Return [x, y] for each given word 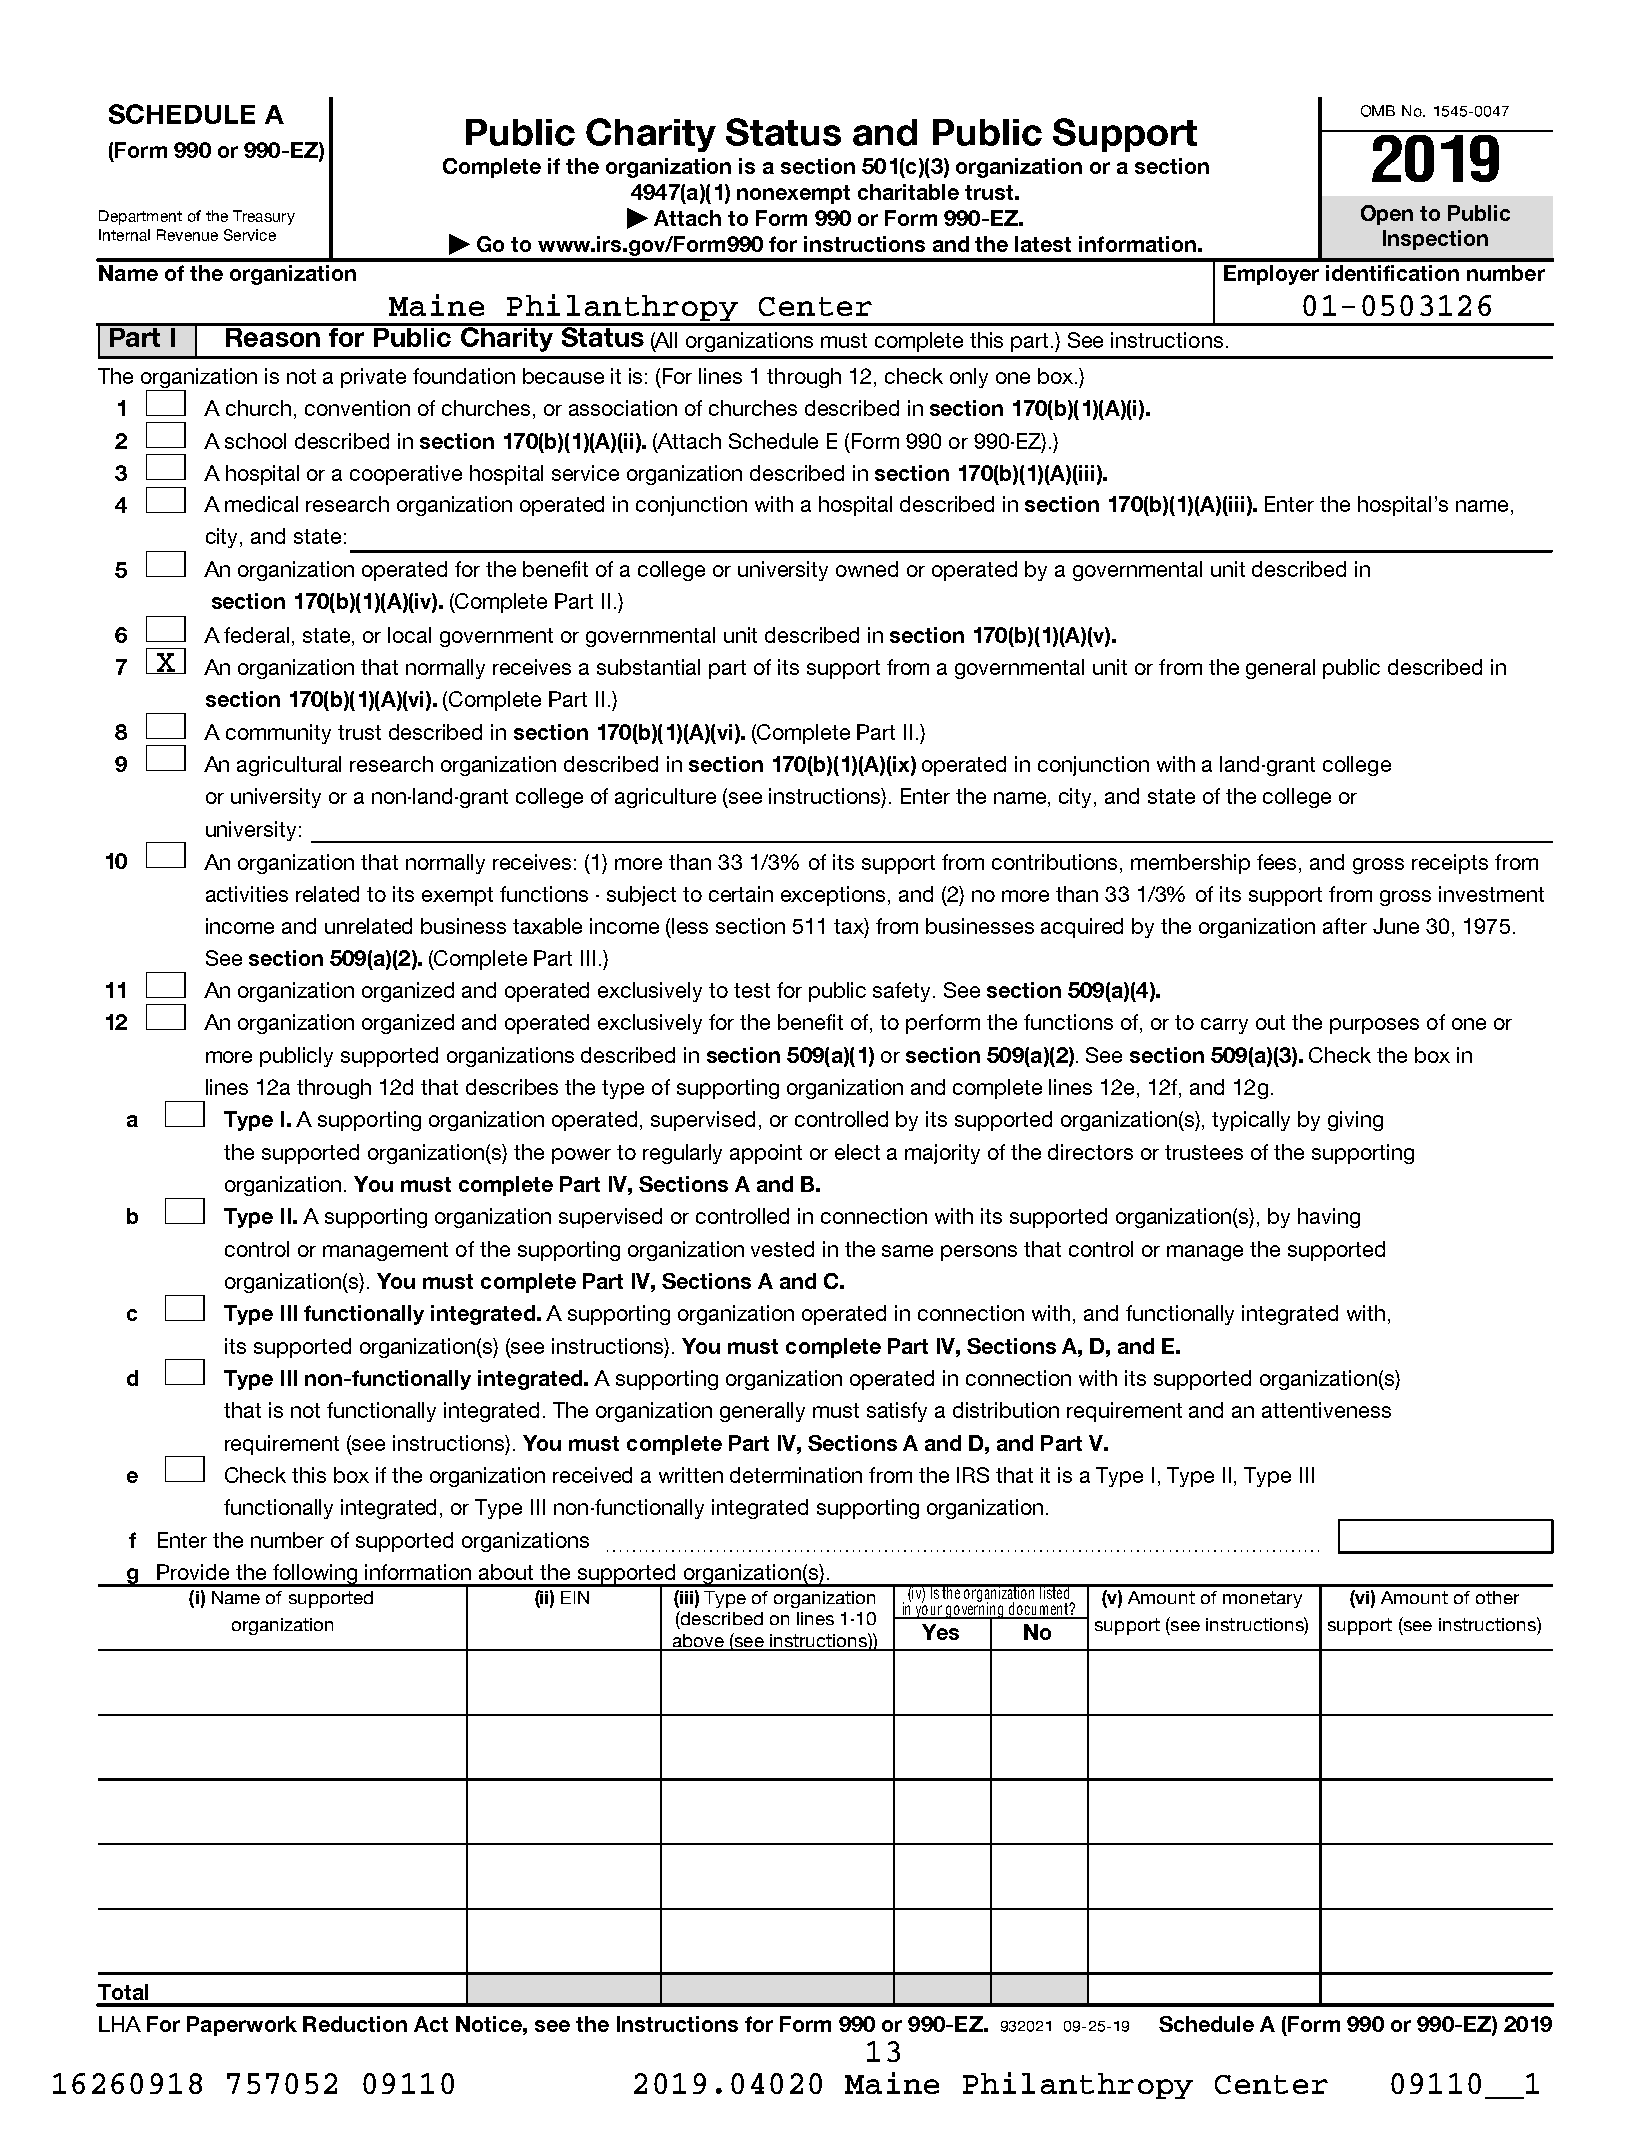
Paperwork [242, 2026]
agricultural [289, 766]
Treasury [264, 217]
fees [1276, 862]
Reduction [355, 2024]
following [315, 1575]
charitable [908, 192]
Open [1387, 215]
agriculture [665, 798]
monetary [1262, 1599]
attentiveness [1326, 1410]
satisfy [897, 1412]
